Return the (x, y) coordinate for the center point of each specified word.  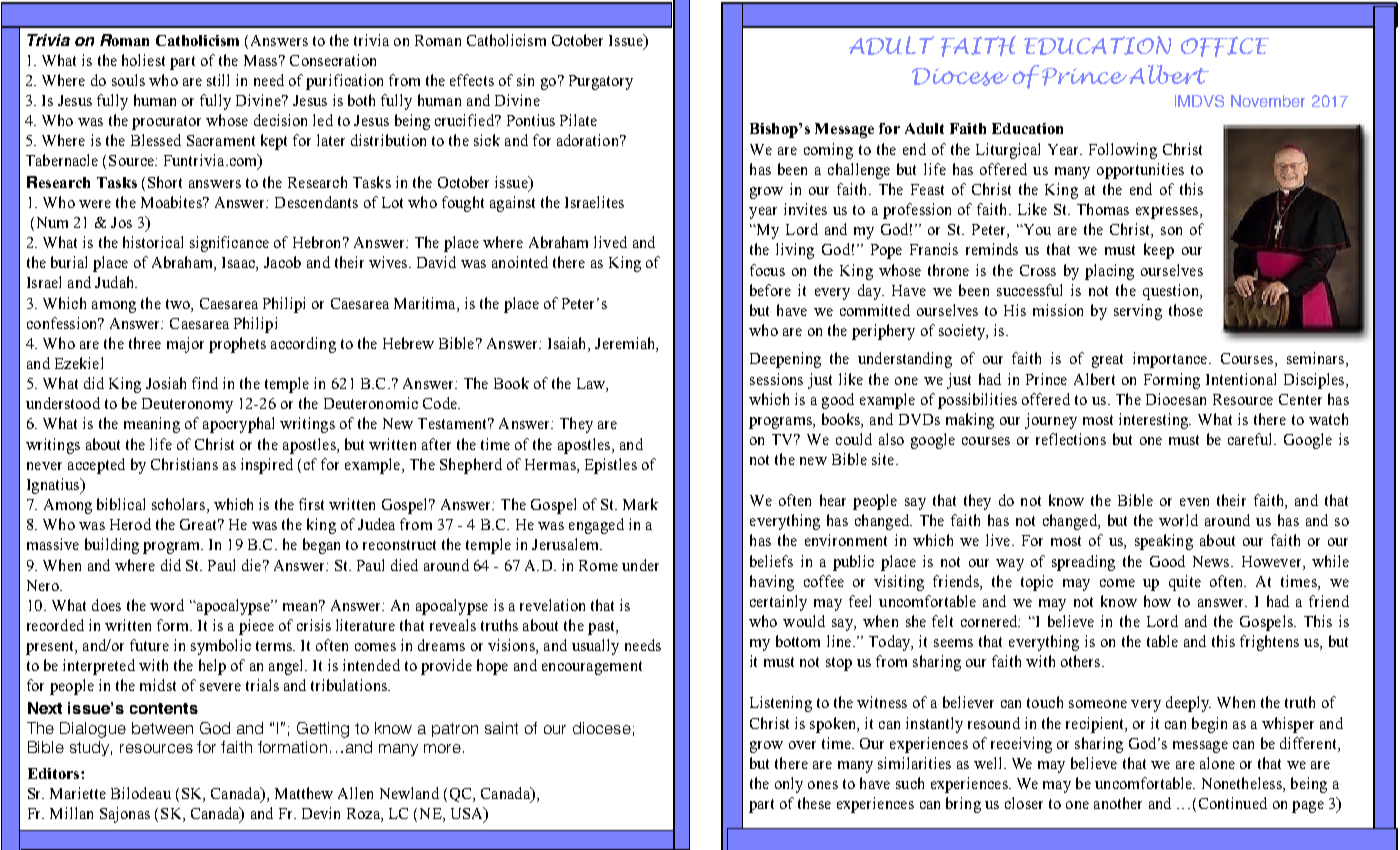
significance (229, 244)
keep (1159, 251)
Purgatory (601, 82)
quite (1185, 583)
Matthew (304, 793)
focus (767, 270)
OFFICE (1225, 47)
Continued (1233, 803)
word (167, 605)
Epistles (611, 466)
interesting (1155, 421)
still (218, 80)
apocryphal (238, 425)
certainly (778, 603)
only (789, 785)
